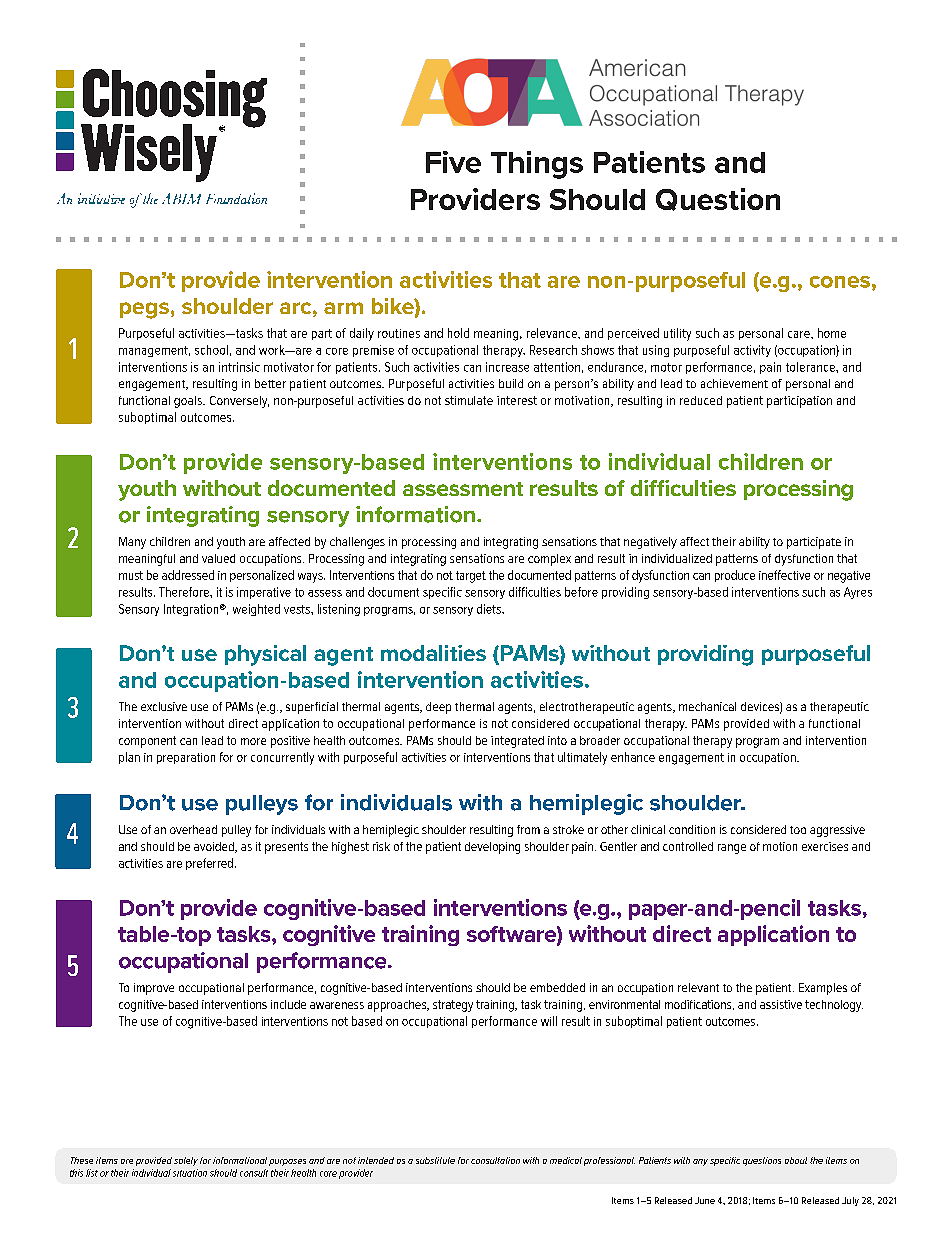 This page has height=1233, width=952. I want to click on exclusive, so click(164, 706).
